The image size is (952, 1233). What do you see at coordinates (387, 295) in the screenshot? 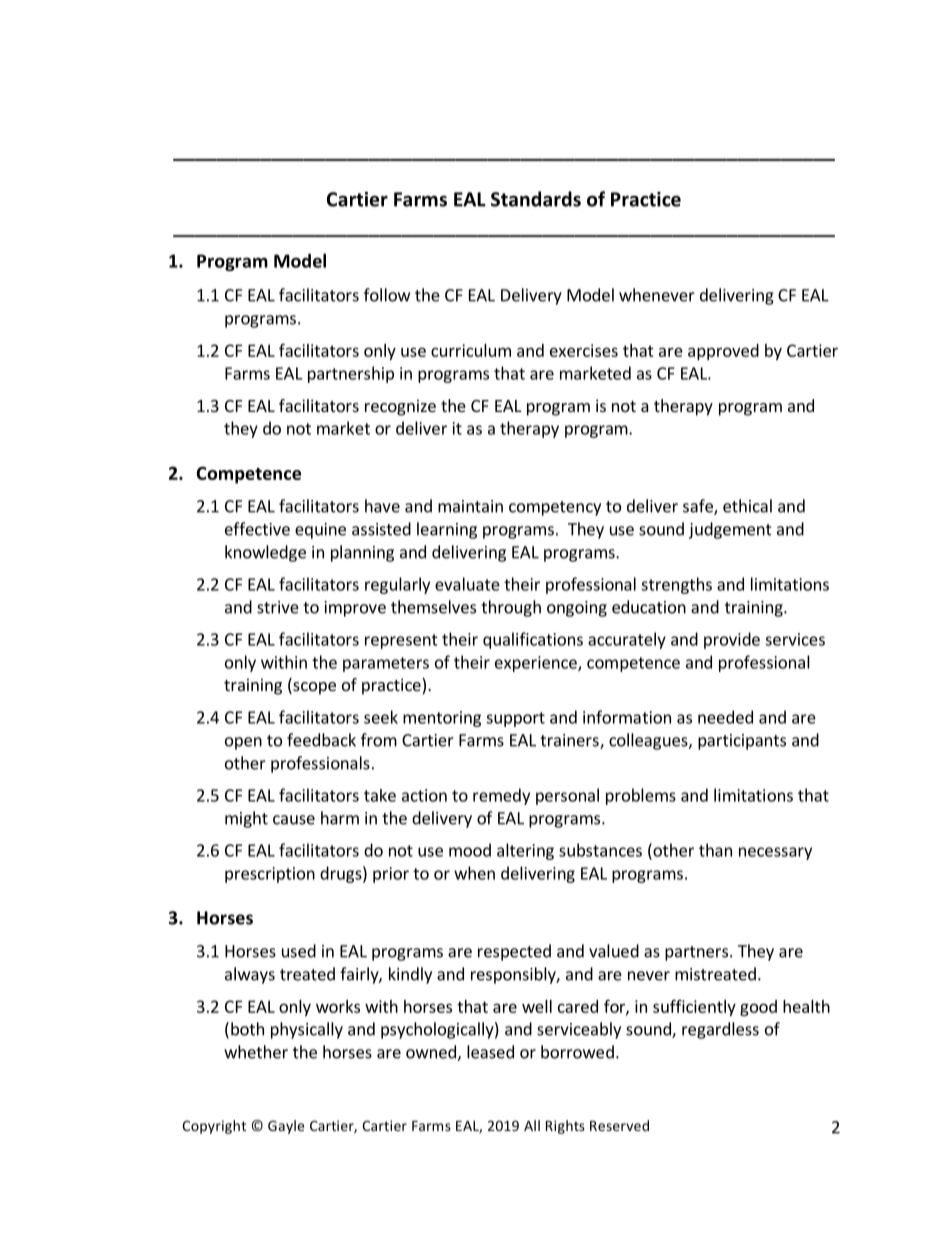
I see `follow` at bounding box center [387, 295].
